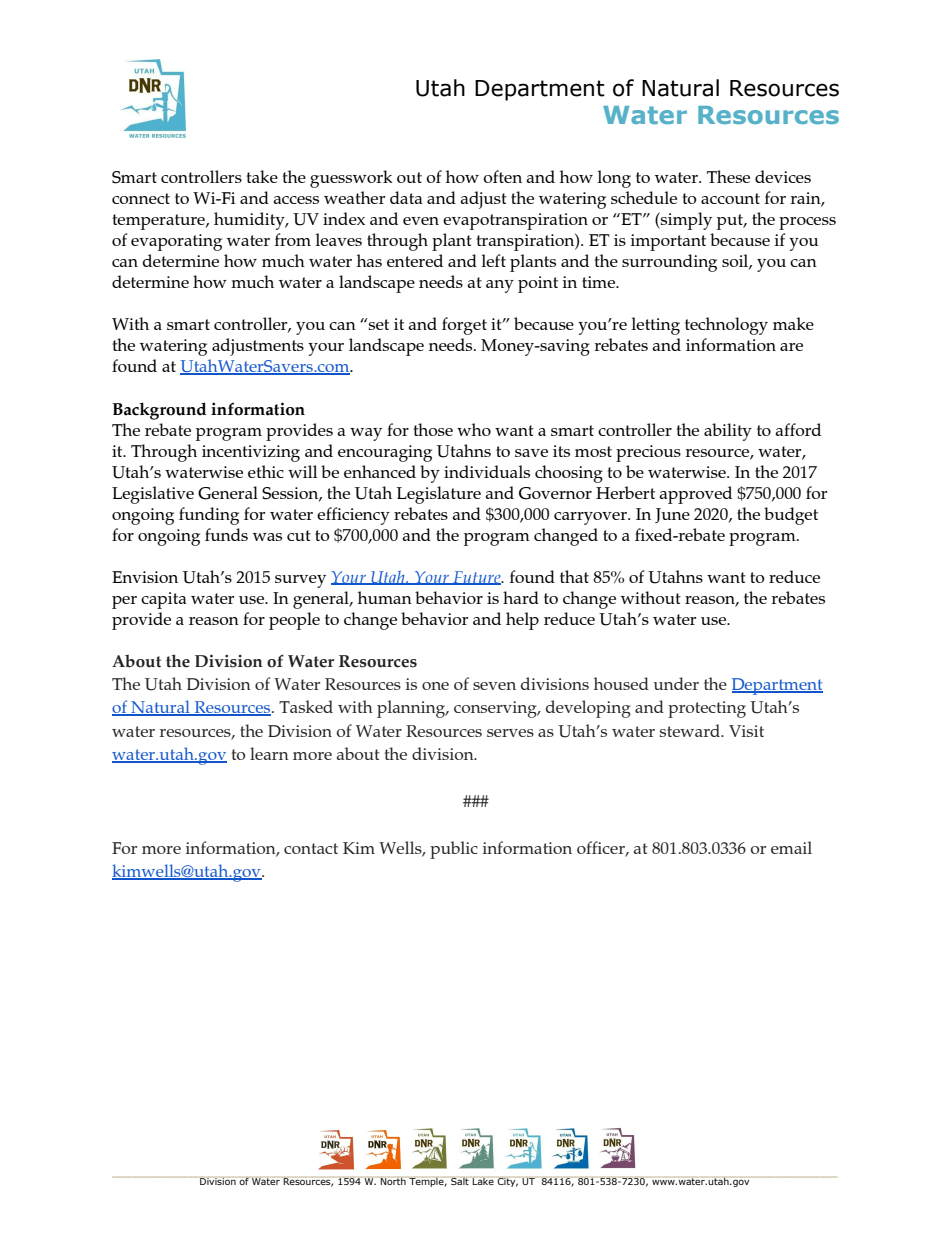 This screenshot has height=1233, width=952. I want to click on account, so click(730, 198).
